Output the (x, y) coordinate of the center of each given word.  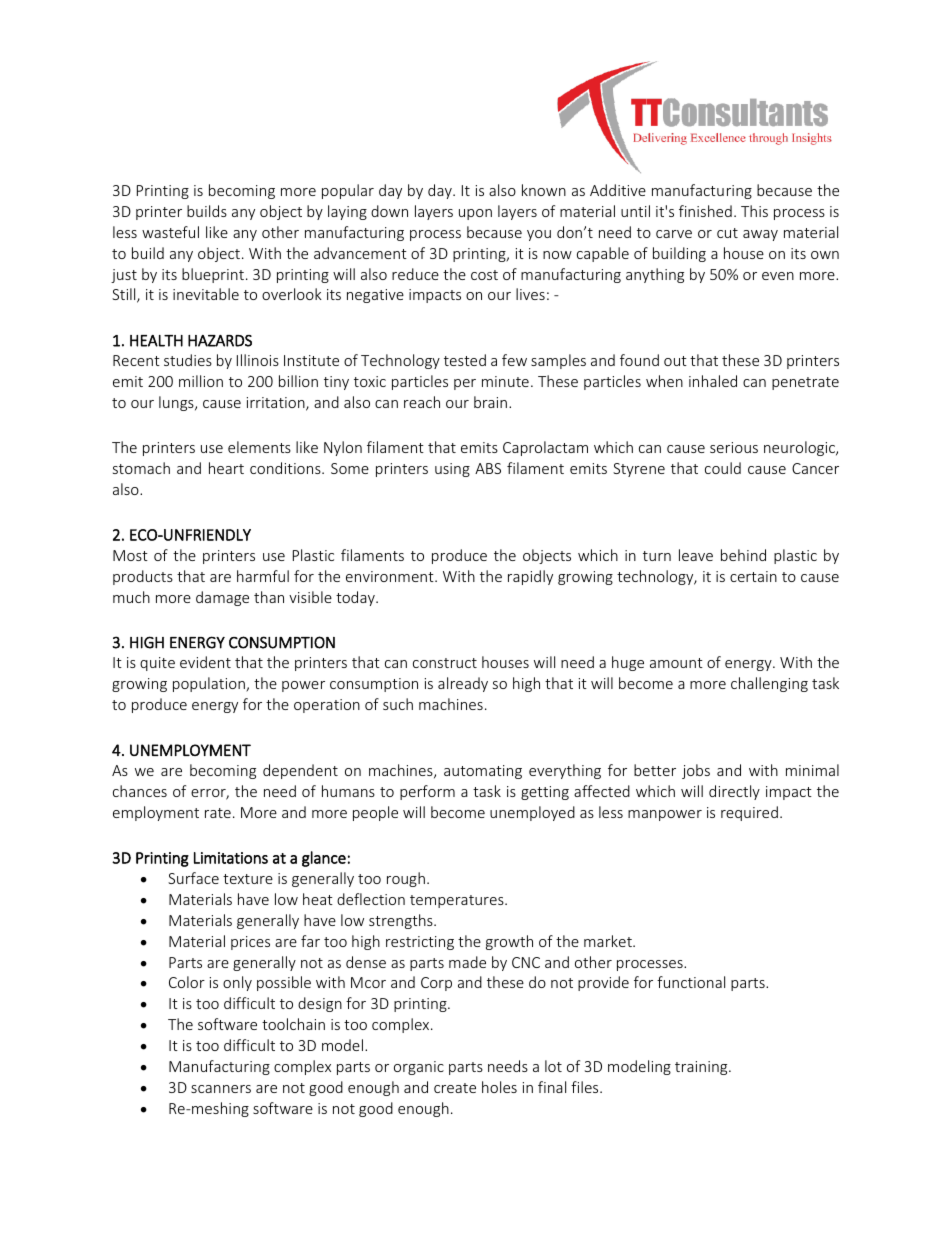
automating (483, 772)
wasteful (170, 232)
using (452, 470)
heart (226, 468)
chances (140, 791)
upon (475, 214)
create (455, 1088)
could (723, 468)
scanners (221, 1089)
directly (734, 792)
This (754, 211)
